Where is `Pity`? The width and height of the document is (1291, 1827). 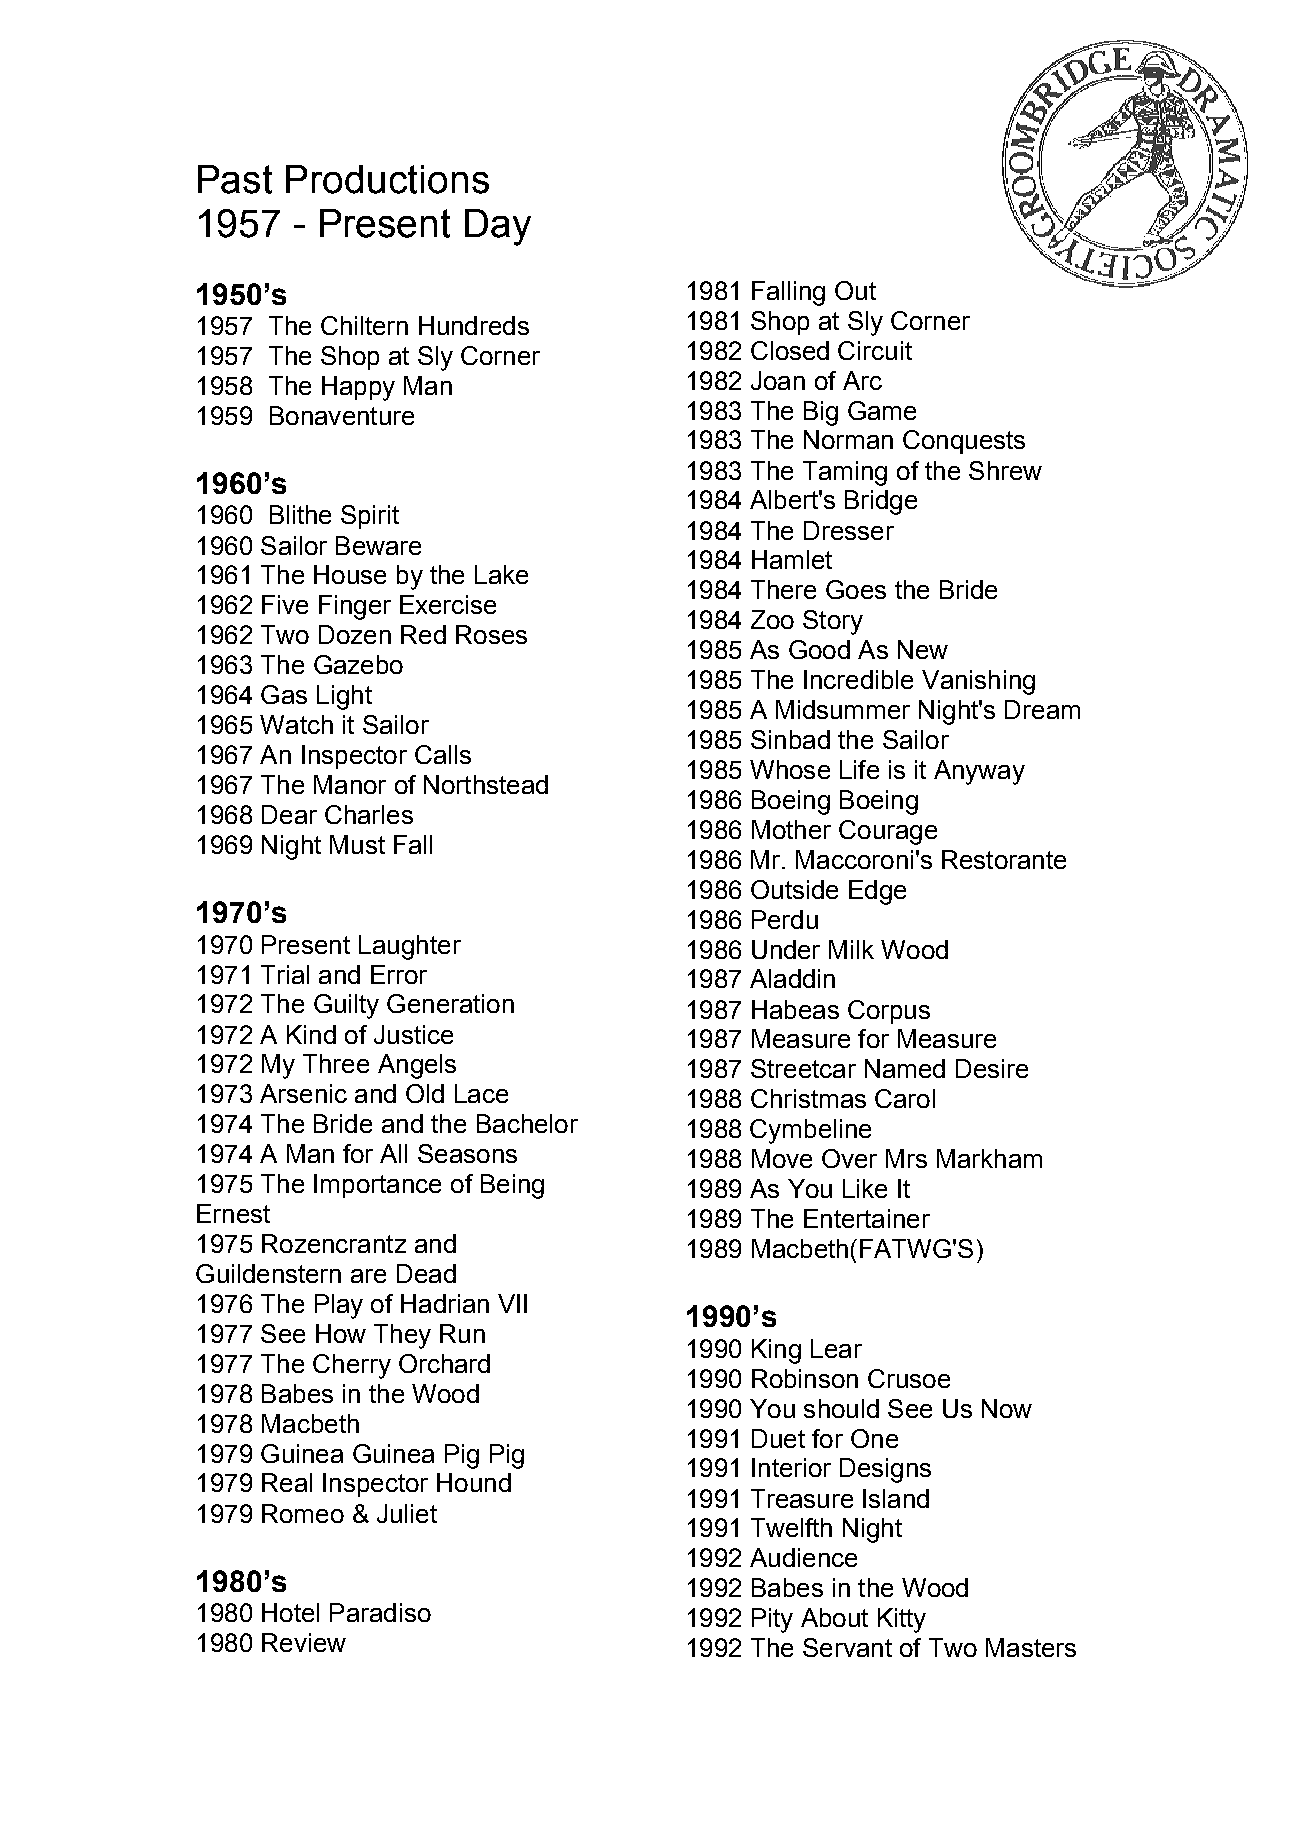 Pity is located at coordinates (772, 1620).
